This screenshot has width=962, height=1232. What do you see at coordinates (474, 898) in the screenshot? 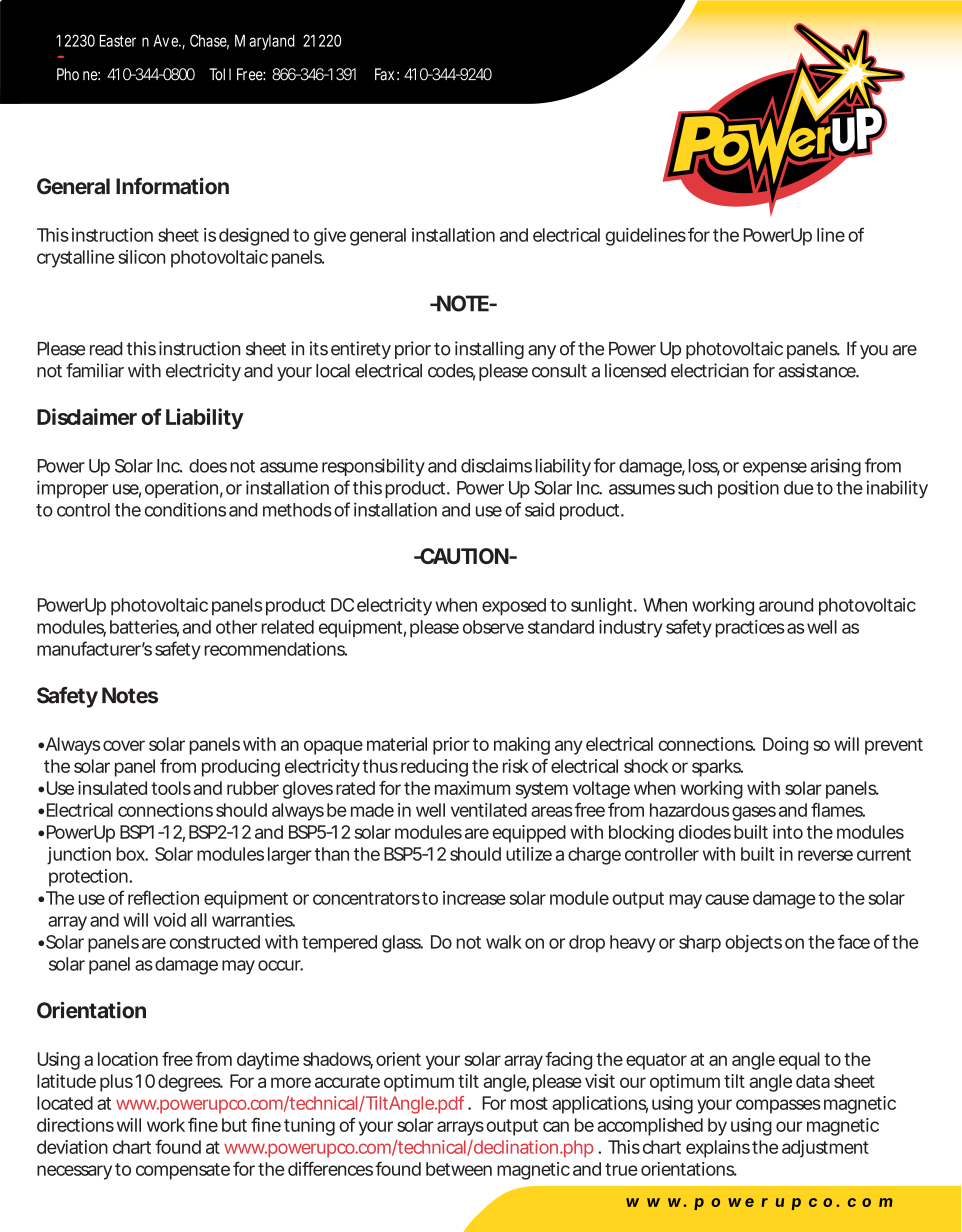
I see `increase` at bounding box center [474, 898].
